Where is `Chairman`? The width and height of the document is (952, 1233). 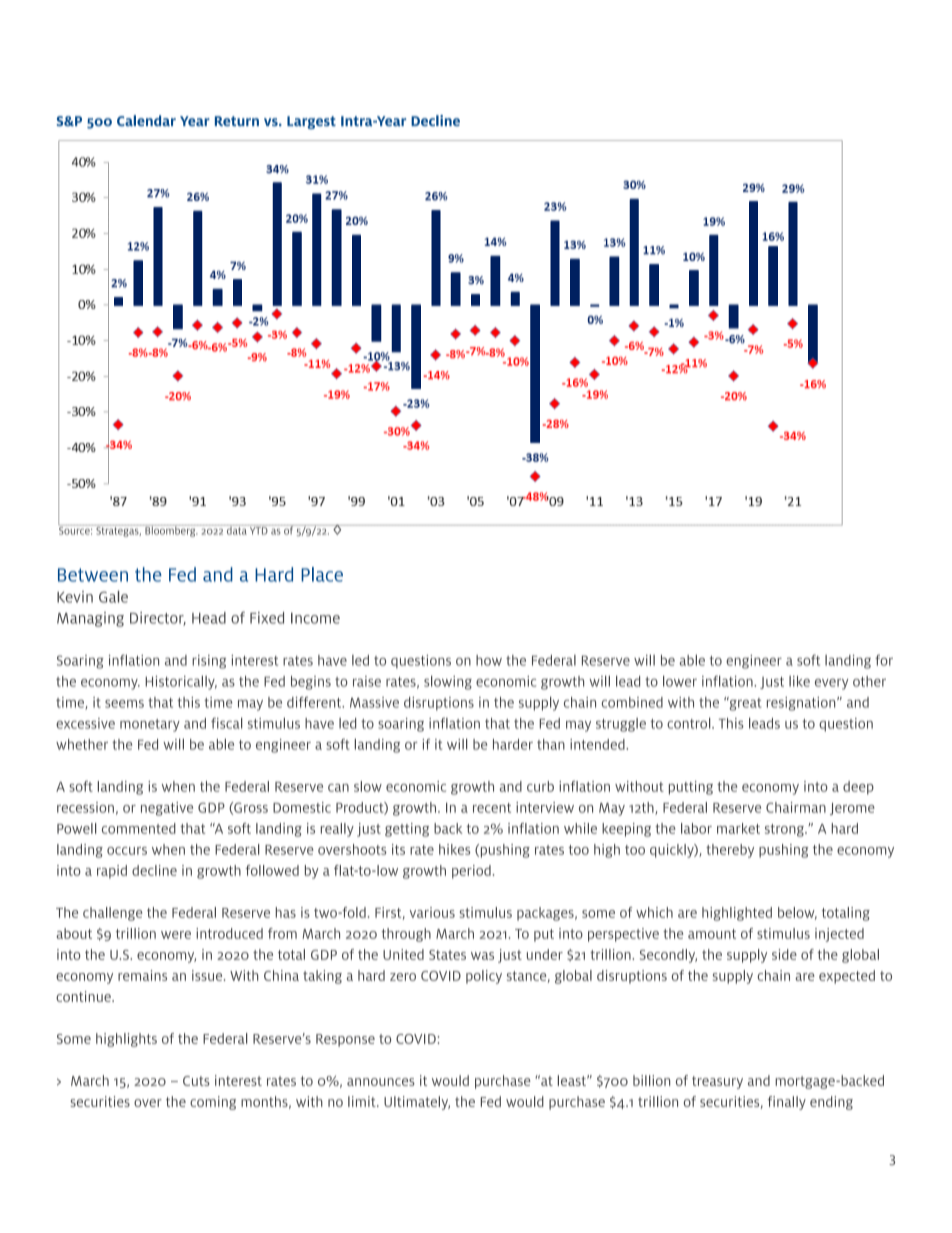 Chairman is located at coordinates (796, 807).
